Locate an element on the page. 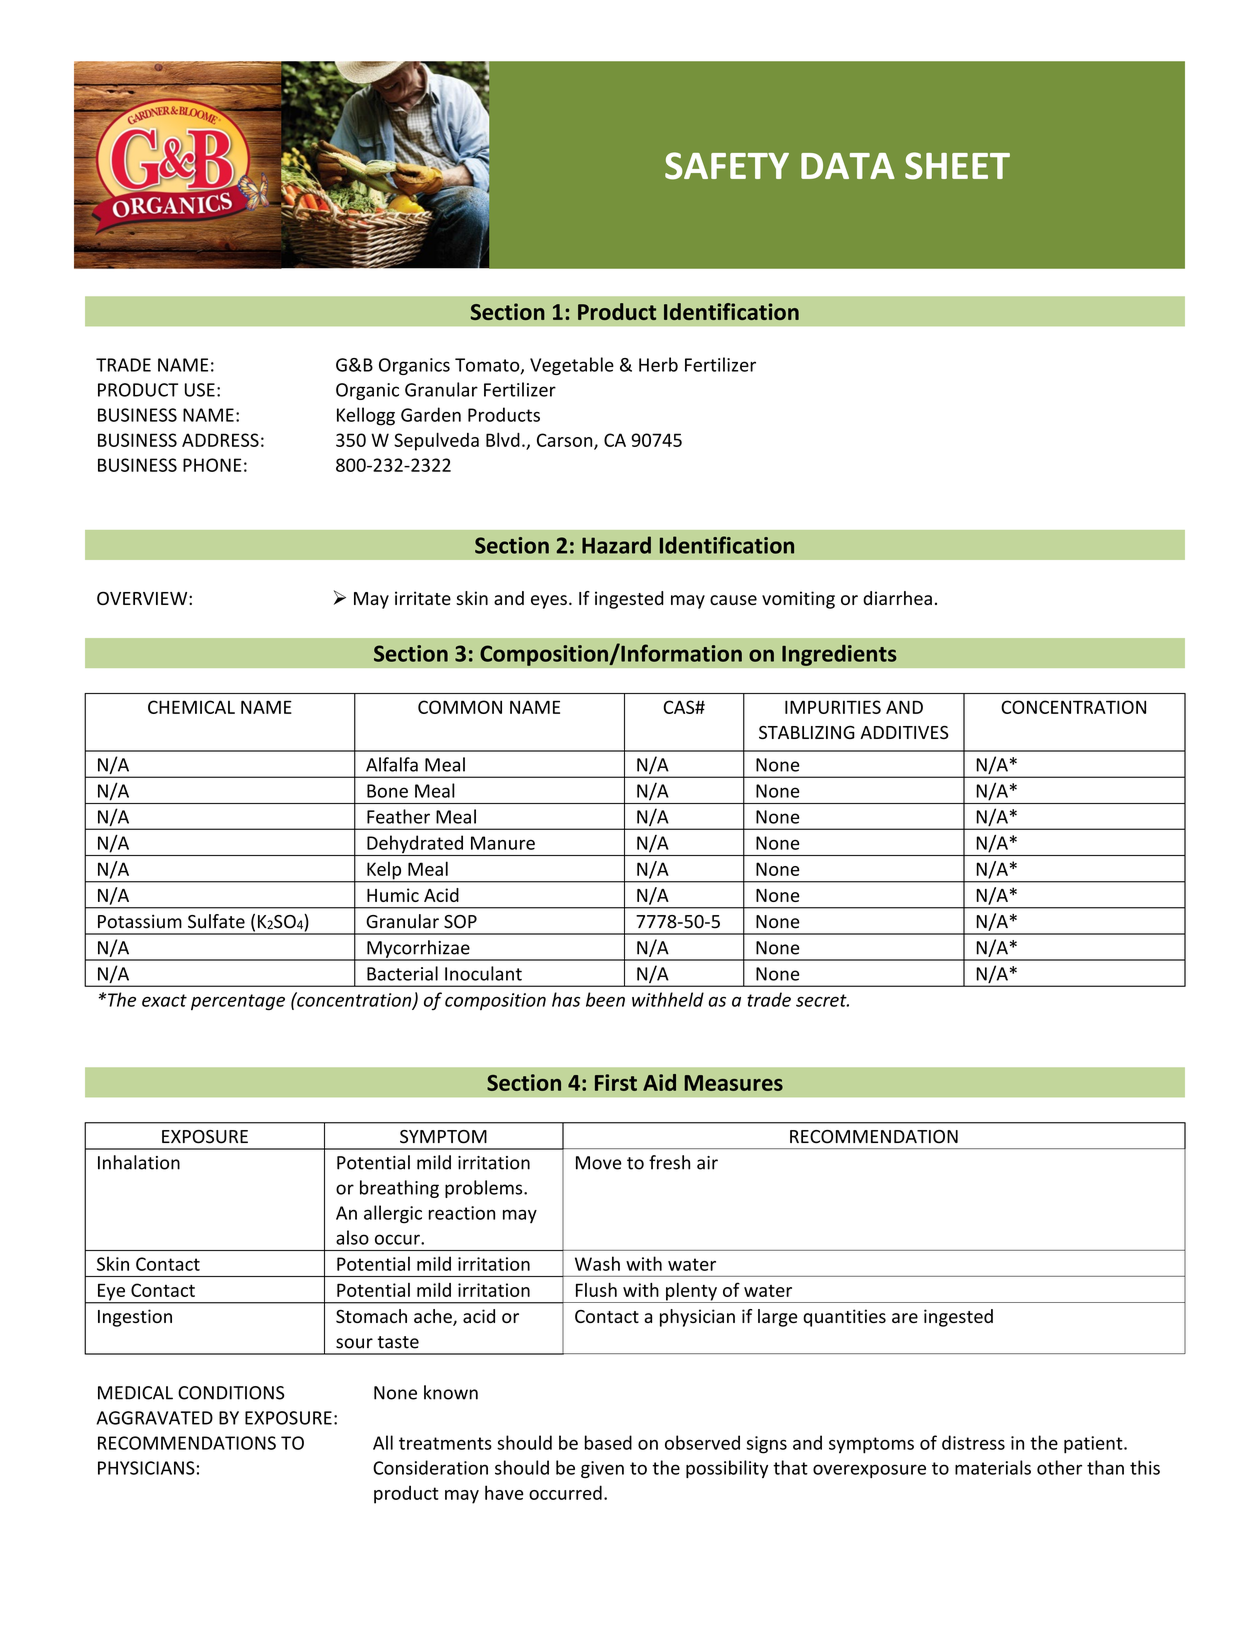 This document has height=1629, width=1259. based is located at coordinates (608, 1442).
